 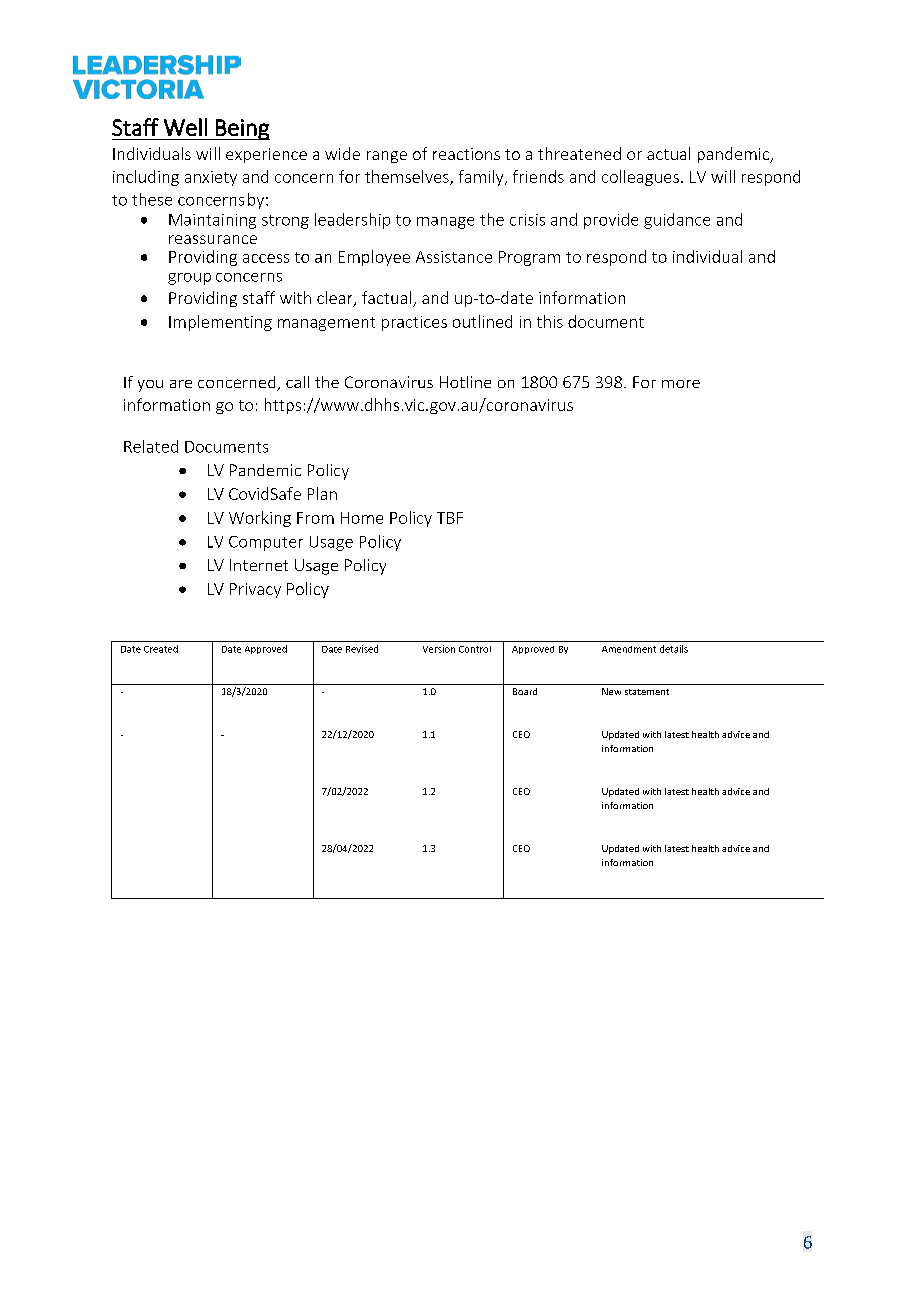 What do you see at coordinates (189, 279) in the image?
I see `group` at bounding box center [189, 279].
